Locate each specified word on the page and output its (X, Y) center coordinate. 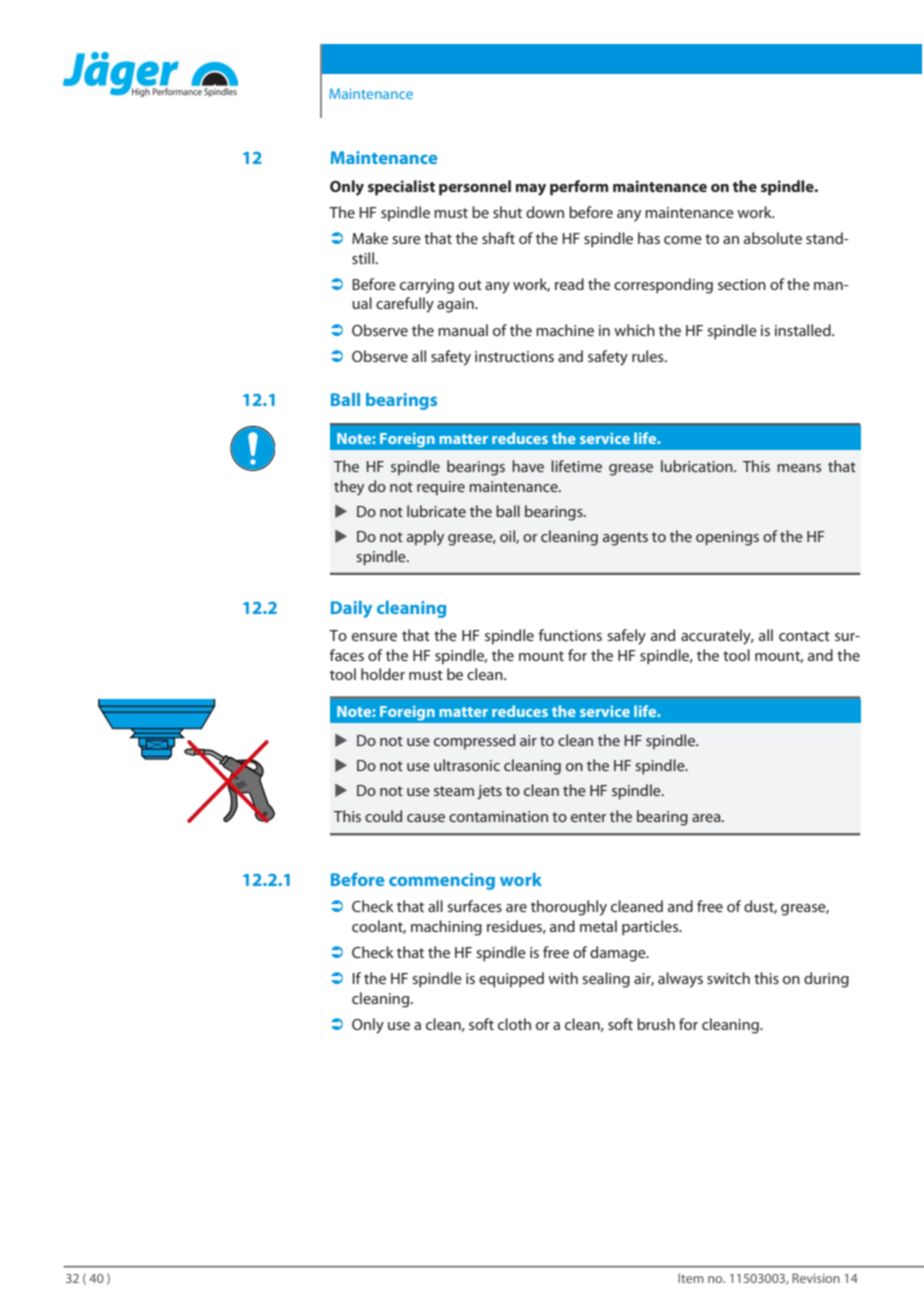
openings (727, 538)
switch (728, 978)
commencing (442, 881)
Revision (816, 1278)
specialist (401, 188)
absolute (773, 238)
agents (625, 539)
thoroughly (569, 908)
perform (579, 188)
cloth (514, 1024)
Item (691, 1278)
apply (425, 538)
